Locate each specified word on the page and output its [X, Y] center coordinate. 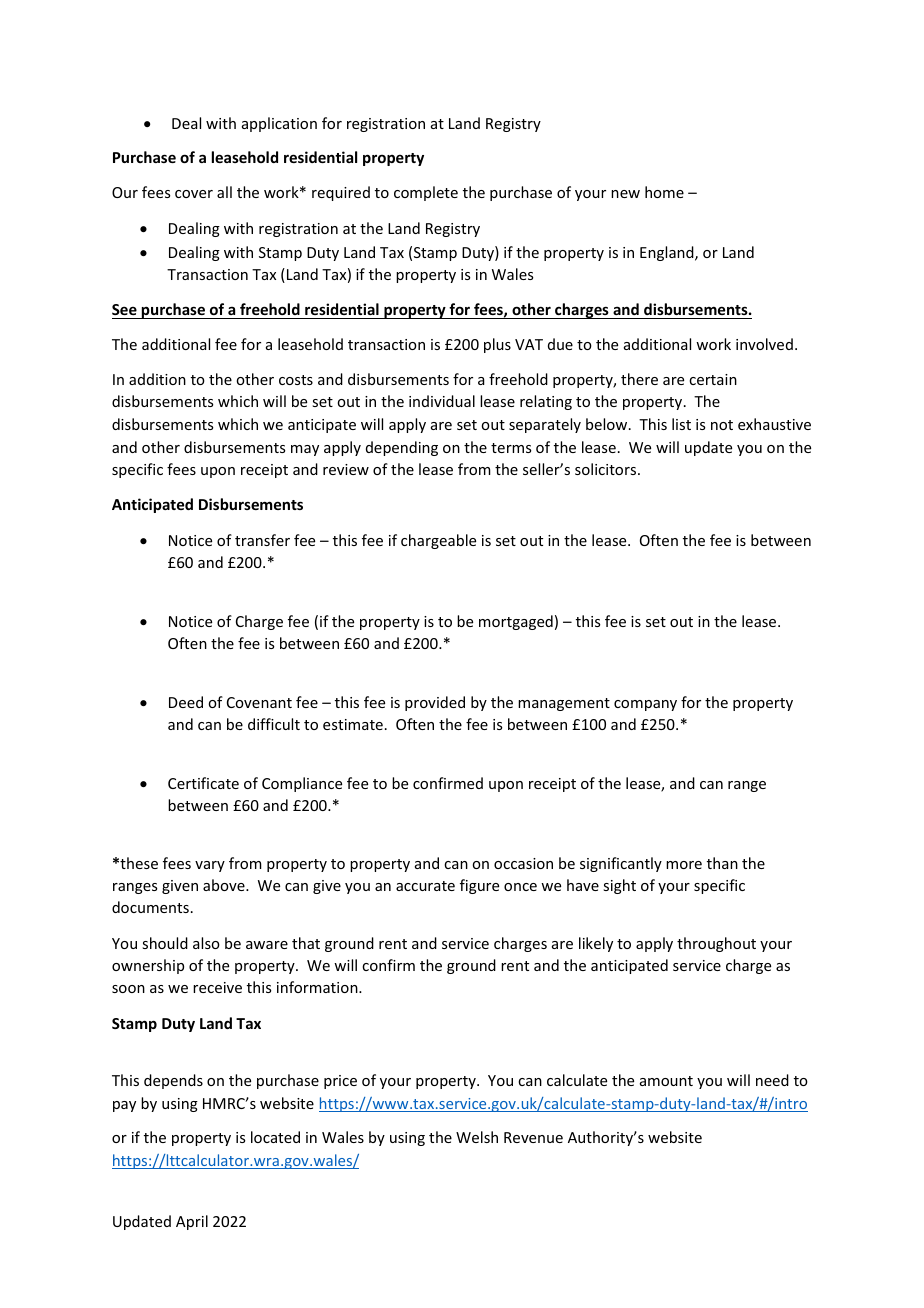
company [645, 705]
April [192, 1222]
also [206, 943]
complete [426, 193]
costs [296, 380]
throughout [716, 944]
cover [194, 194]
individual [442, 401]
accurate [425, 886]
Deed [186, 702]
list [681, 424]
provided [435, 703]
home [664, 192]
